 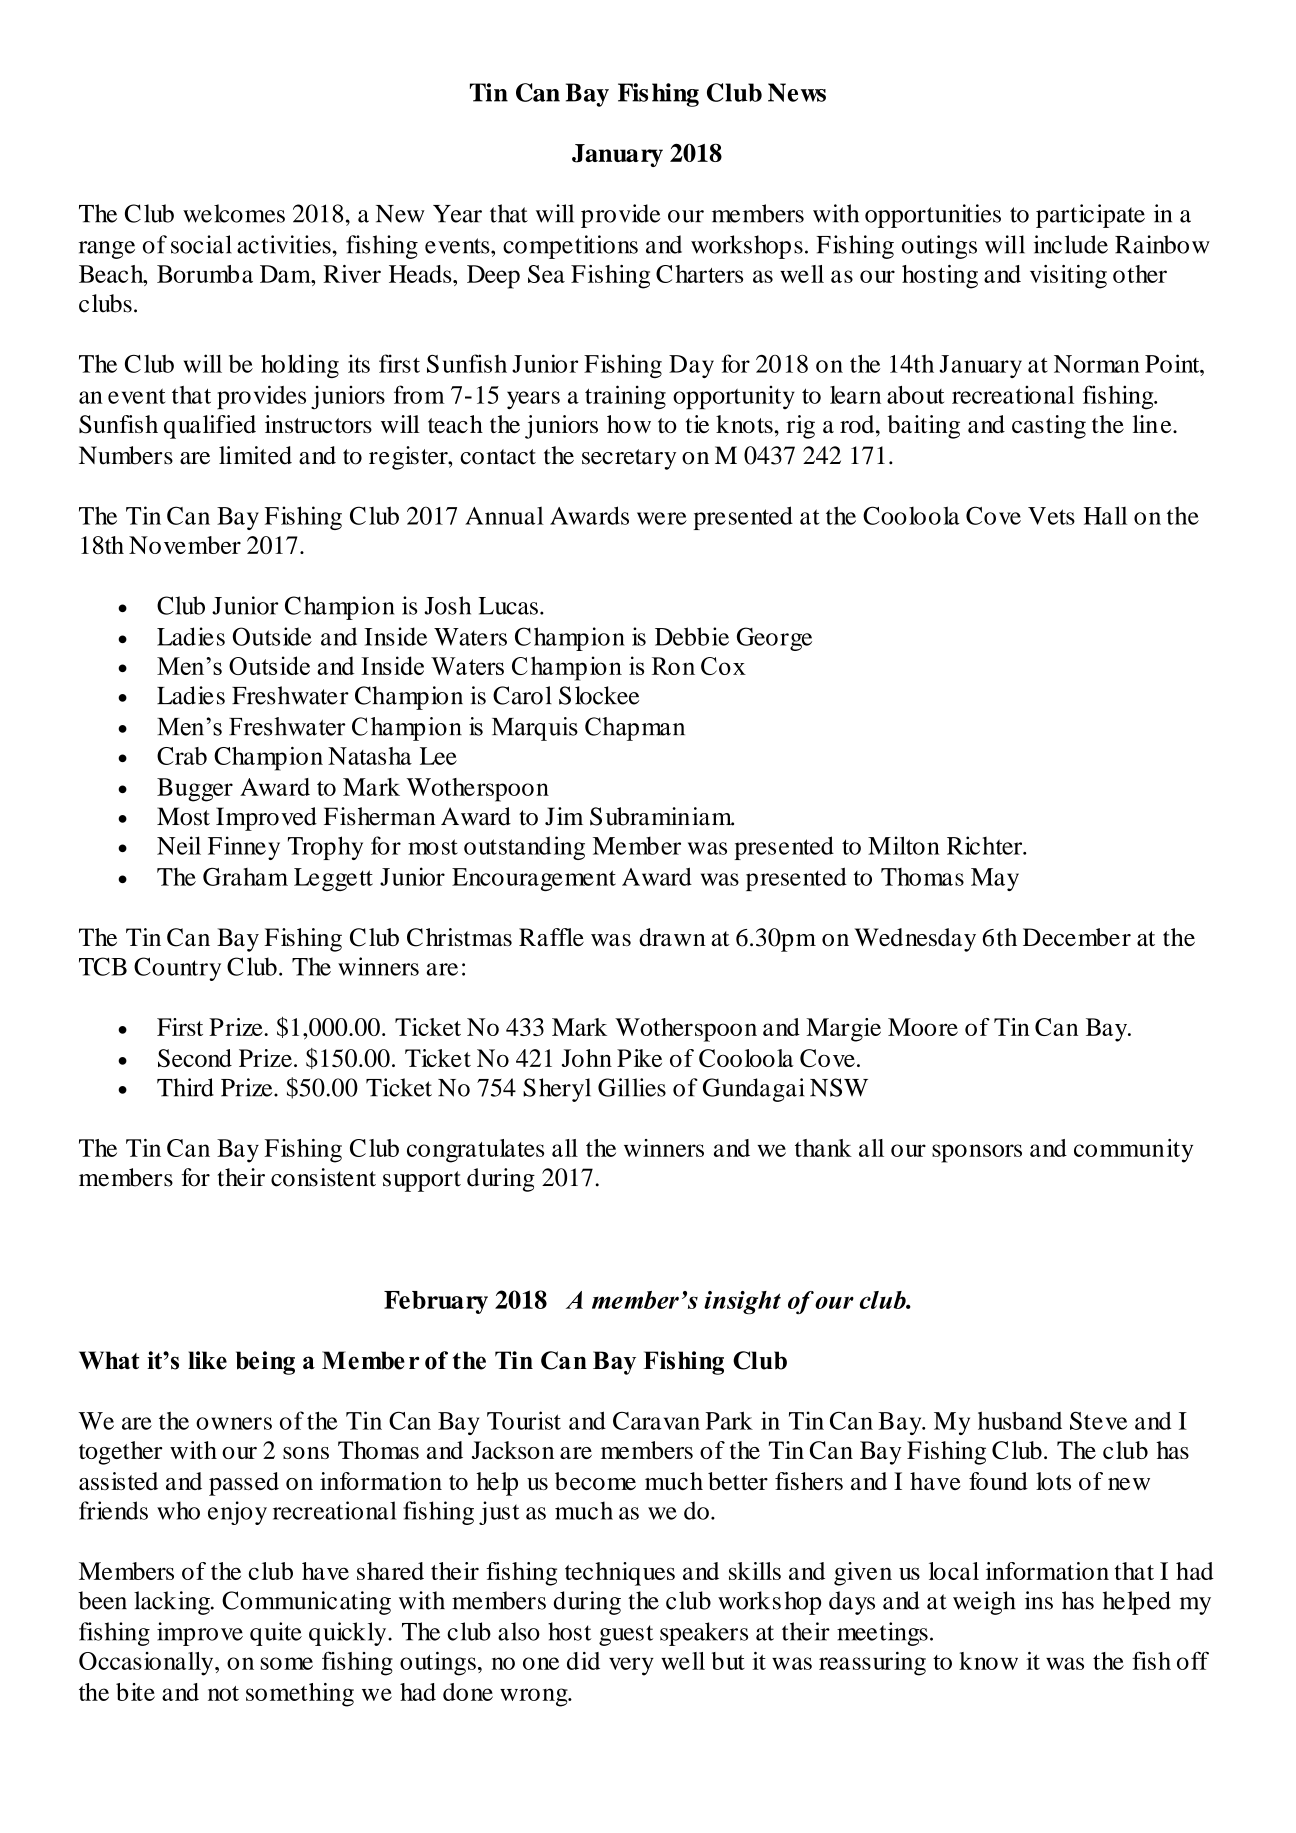 I want to click on participate, so click(x=1090, y=216).
